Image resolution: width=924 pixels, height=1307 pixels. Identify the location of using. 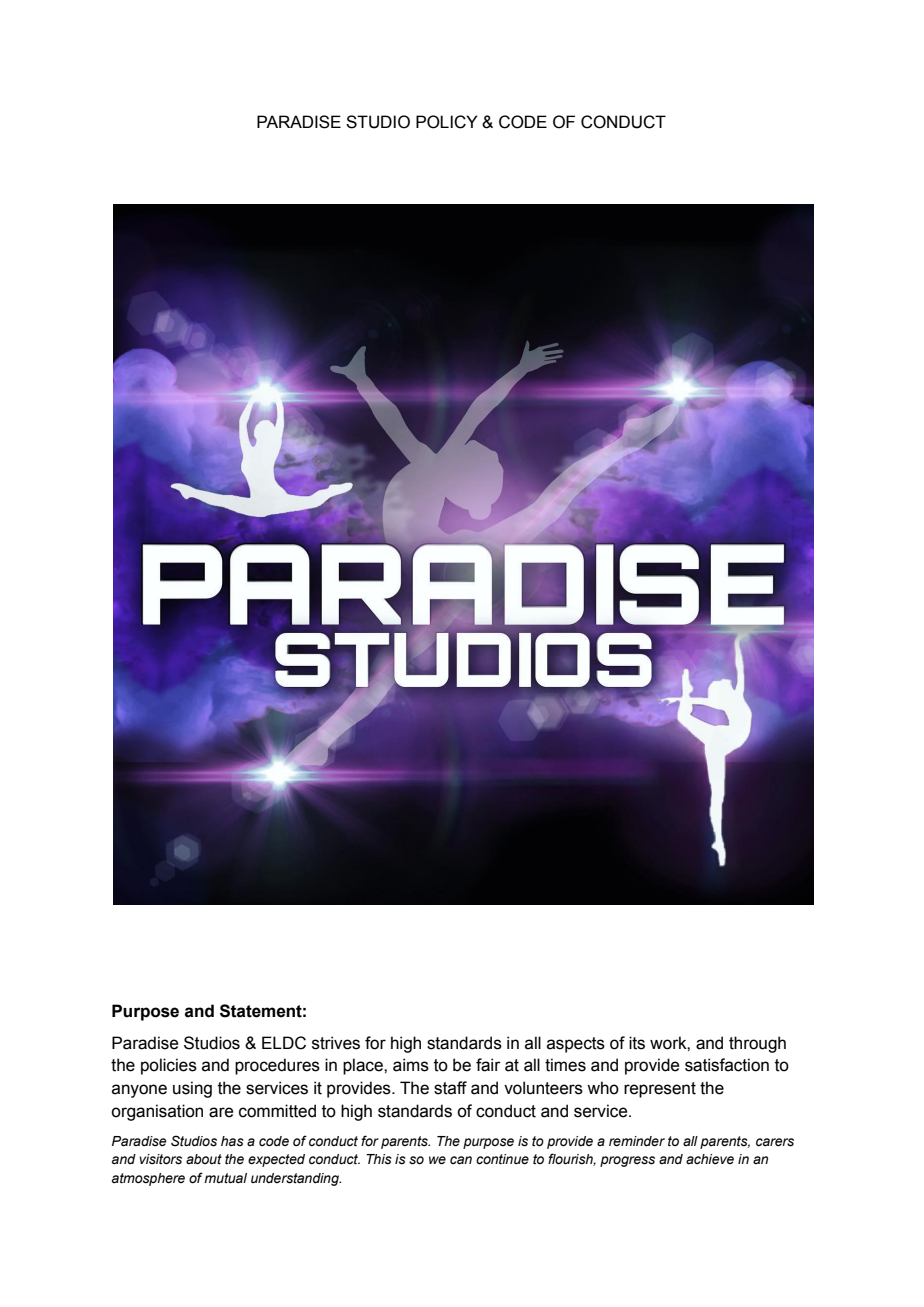
(192, 1089).
